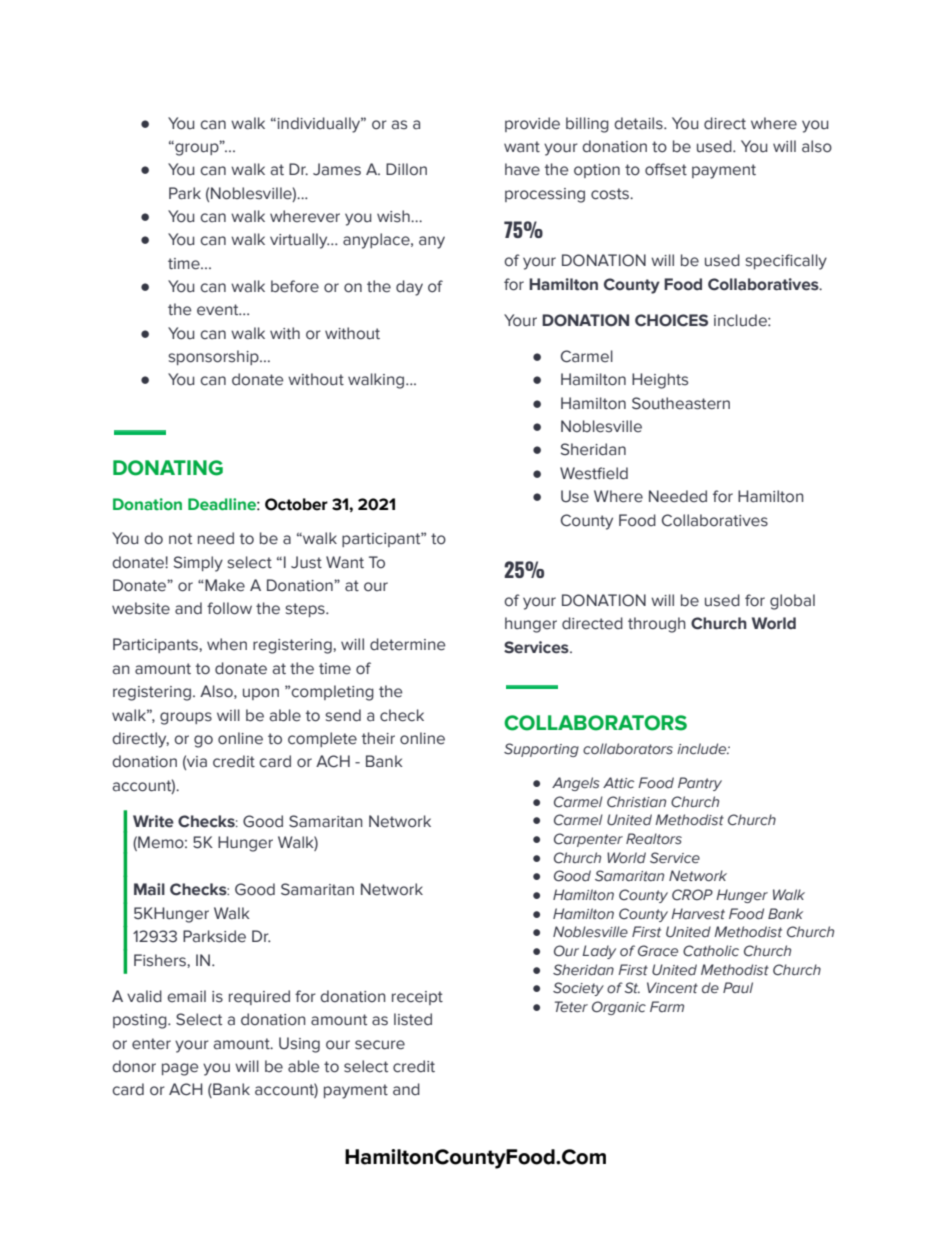 Image resolution: width=952 pixels, height=1233 pixels. I want to click on details, so click(639, 123).
